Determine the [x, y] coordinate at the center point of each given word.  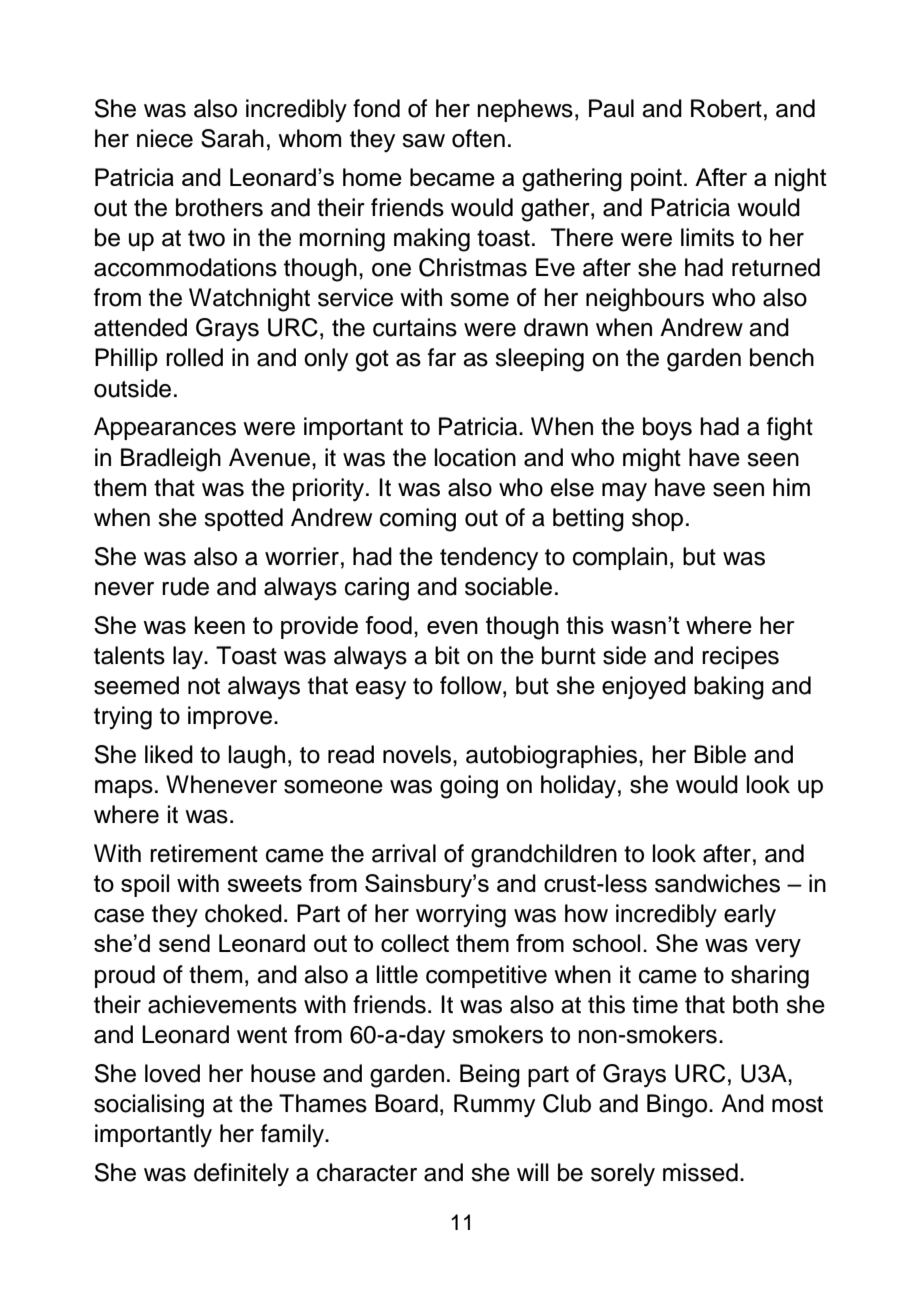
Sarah [232, 138]
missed [700, 1172]
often [478, 138]
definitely [241, 1175]
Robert [726, 108]
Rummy [494, 1105]
